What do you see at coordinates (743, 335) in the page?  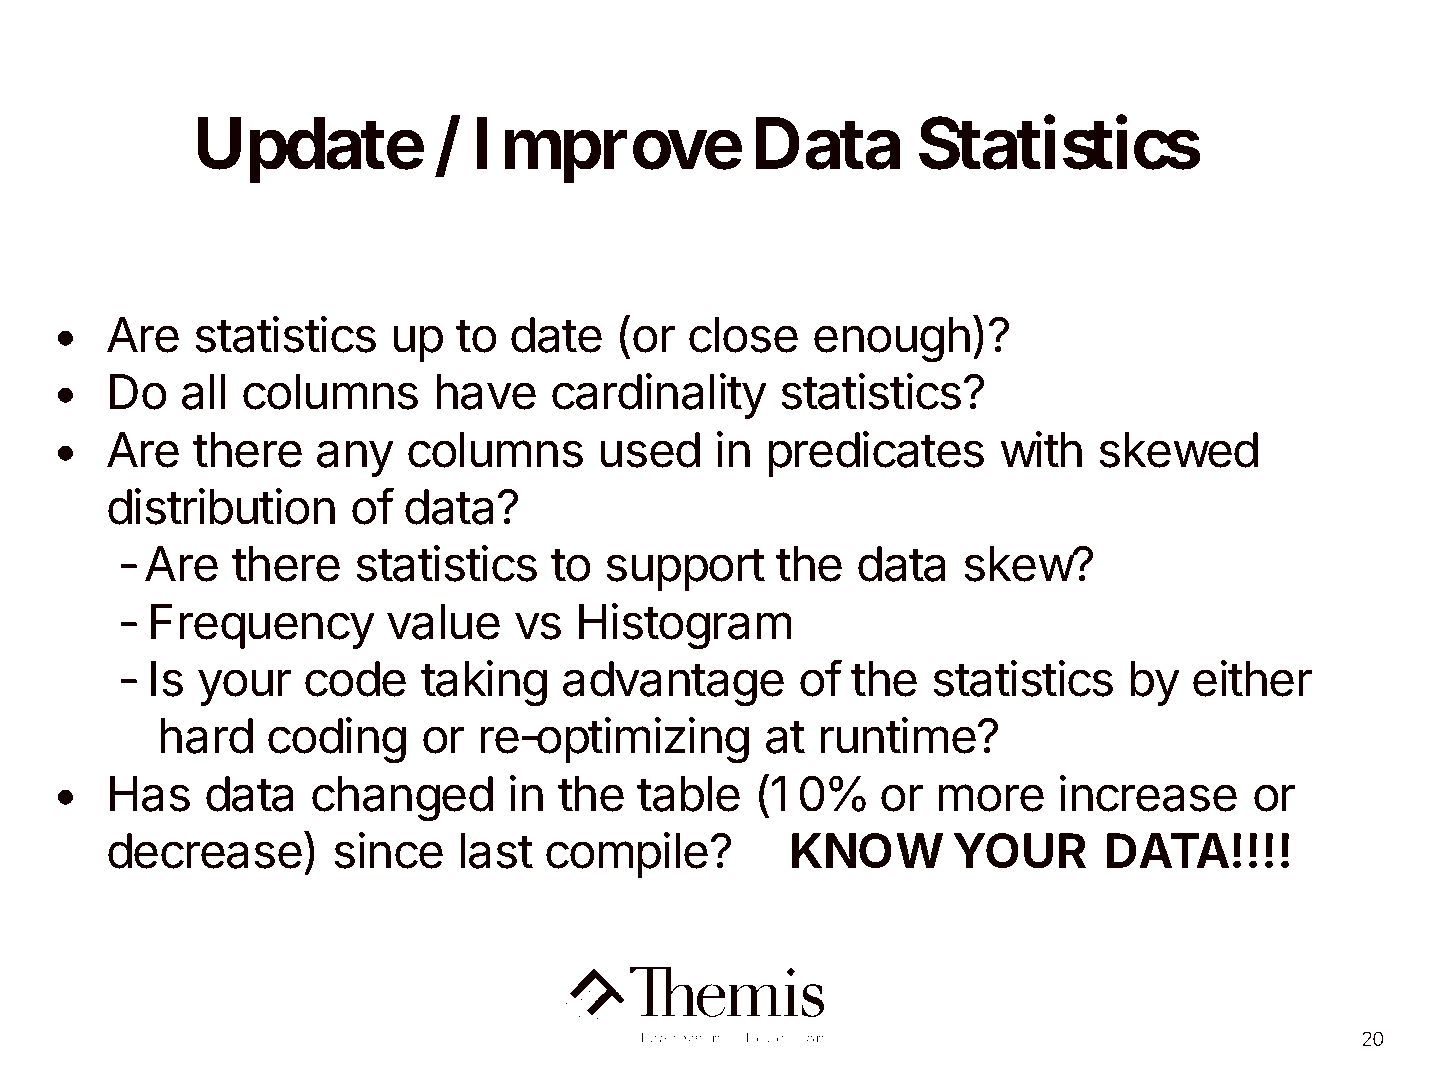 I see `close` at bounding box center [743, 335].
